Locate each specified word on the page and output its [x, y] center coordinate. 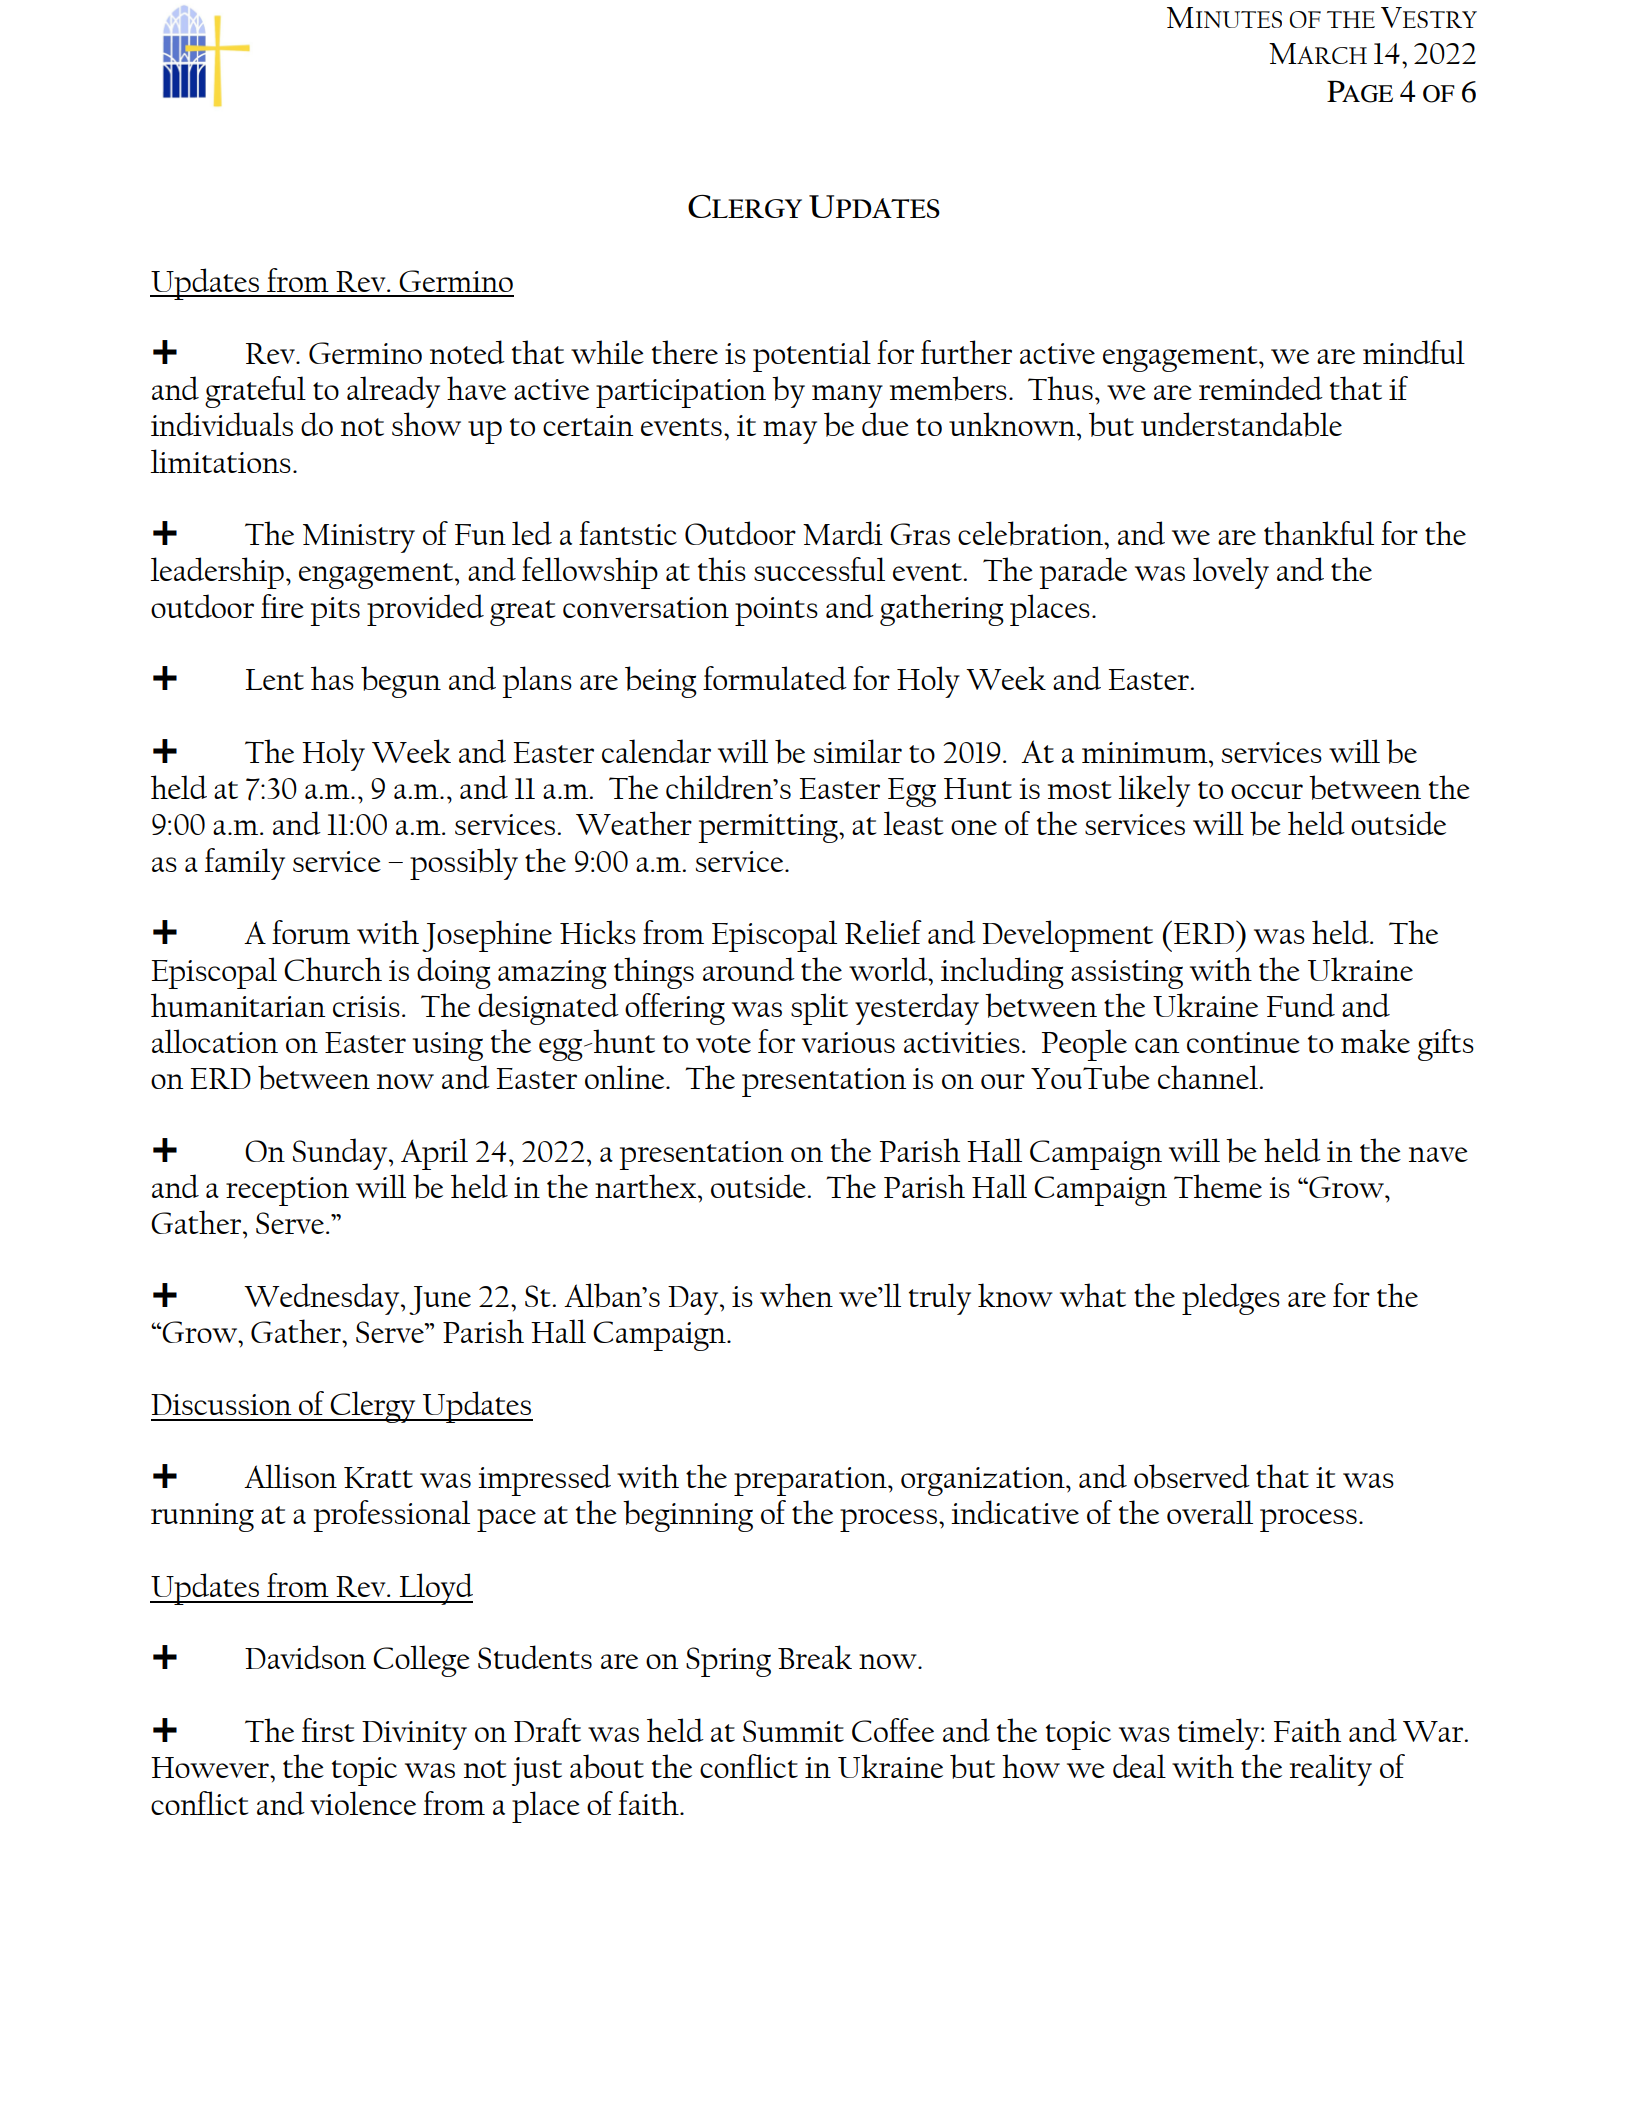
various [848, 1042]
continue [1243, 1042]
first [328, 1730]
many [847, 396]
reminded [1261, 388]
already [393, 392]
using [448, 1046]
